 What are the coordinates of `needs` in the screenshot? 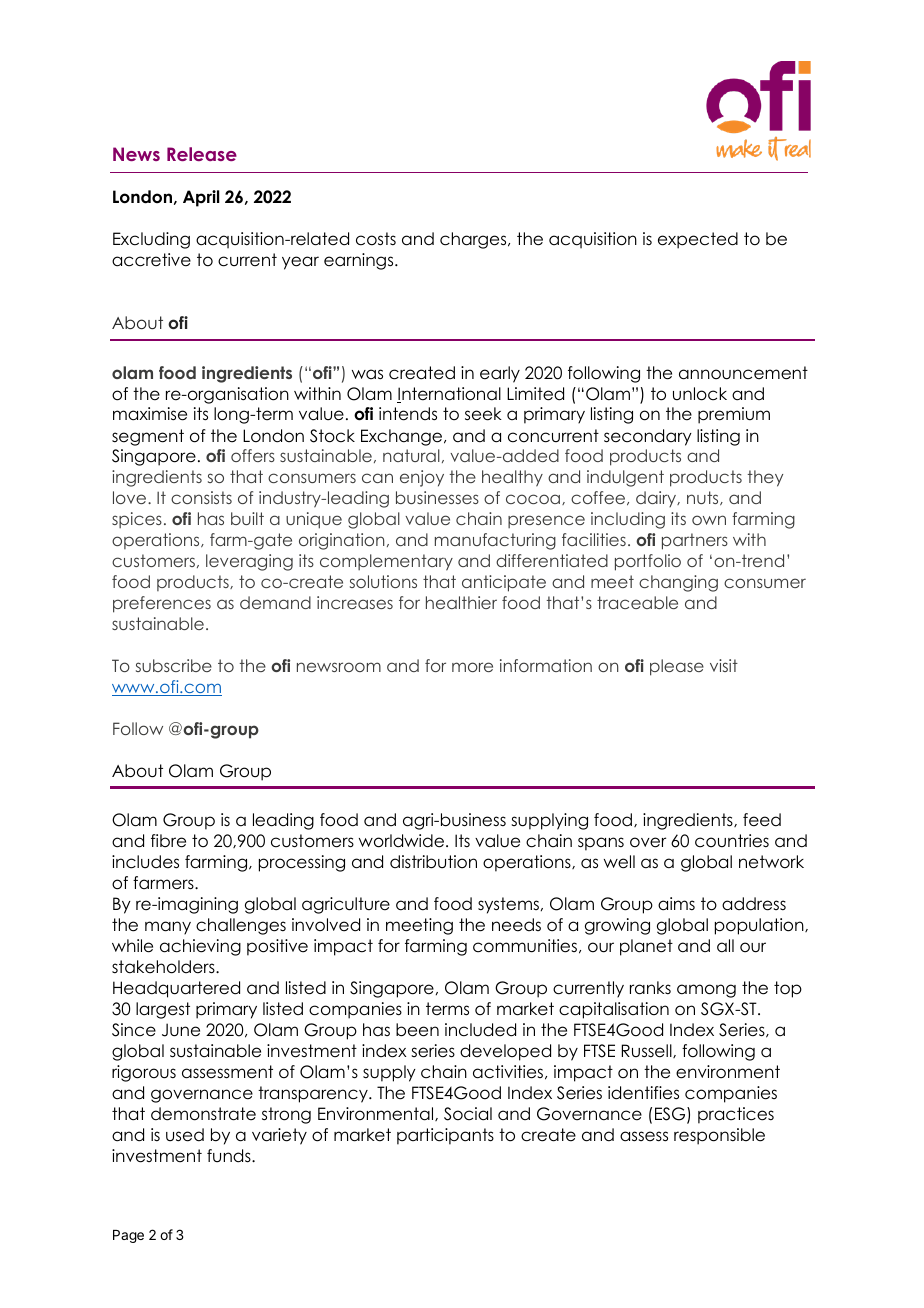 It's located at (516, 925).
